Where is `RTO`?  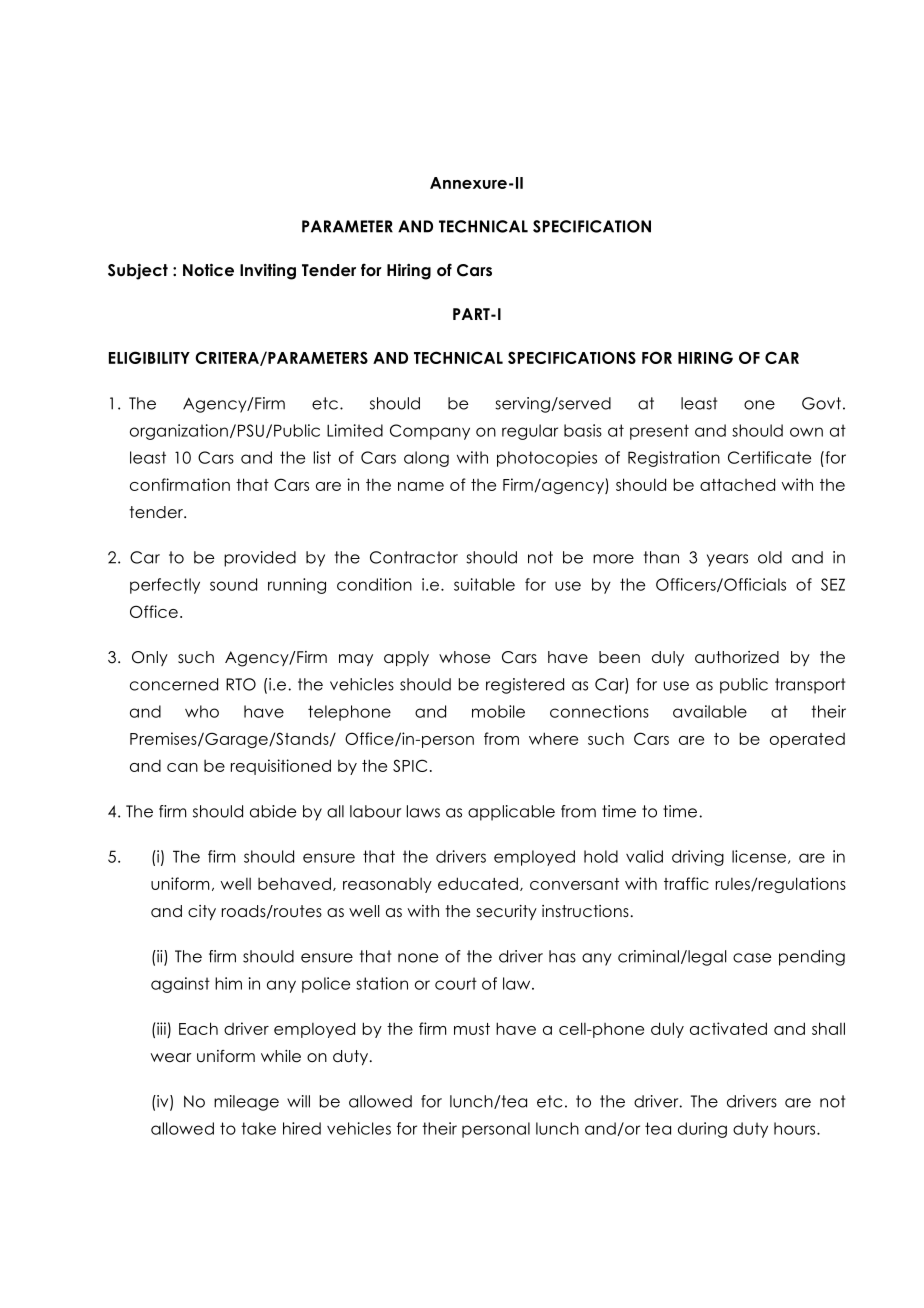
RTO is located at coordinates (241, 684).
